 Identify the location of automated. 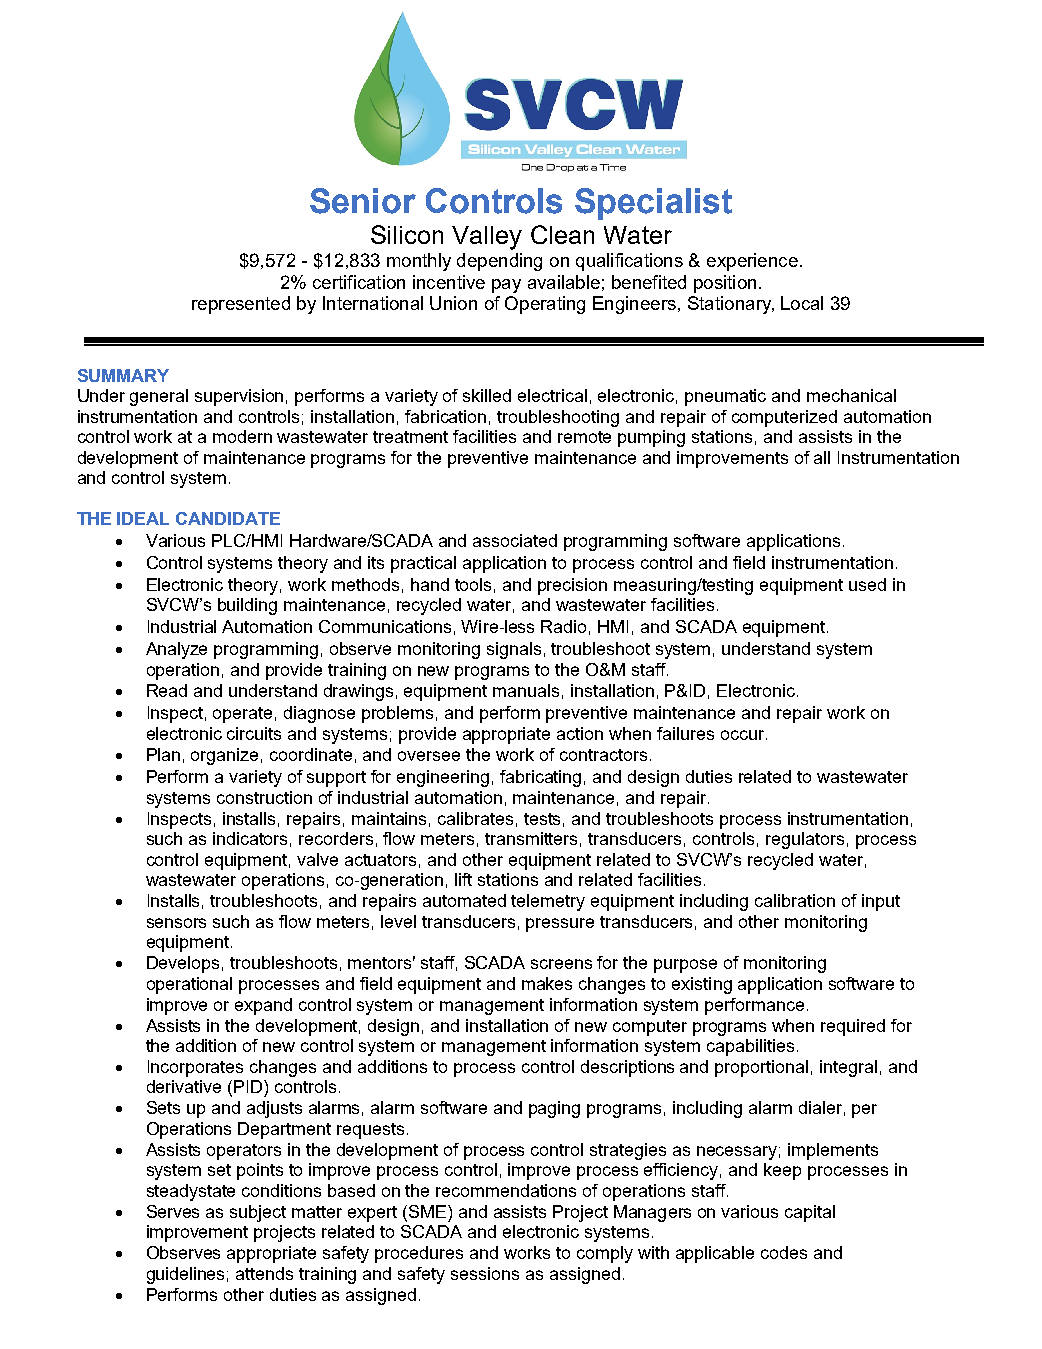
(464, 900).
